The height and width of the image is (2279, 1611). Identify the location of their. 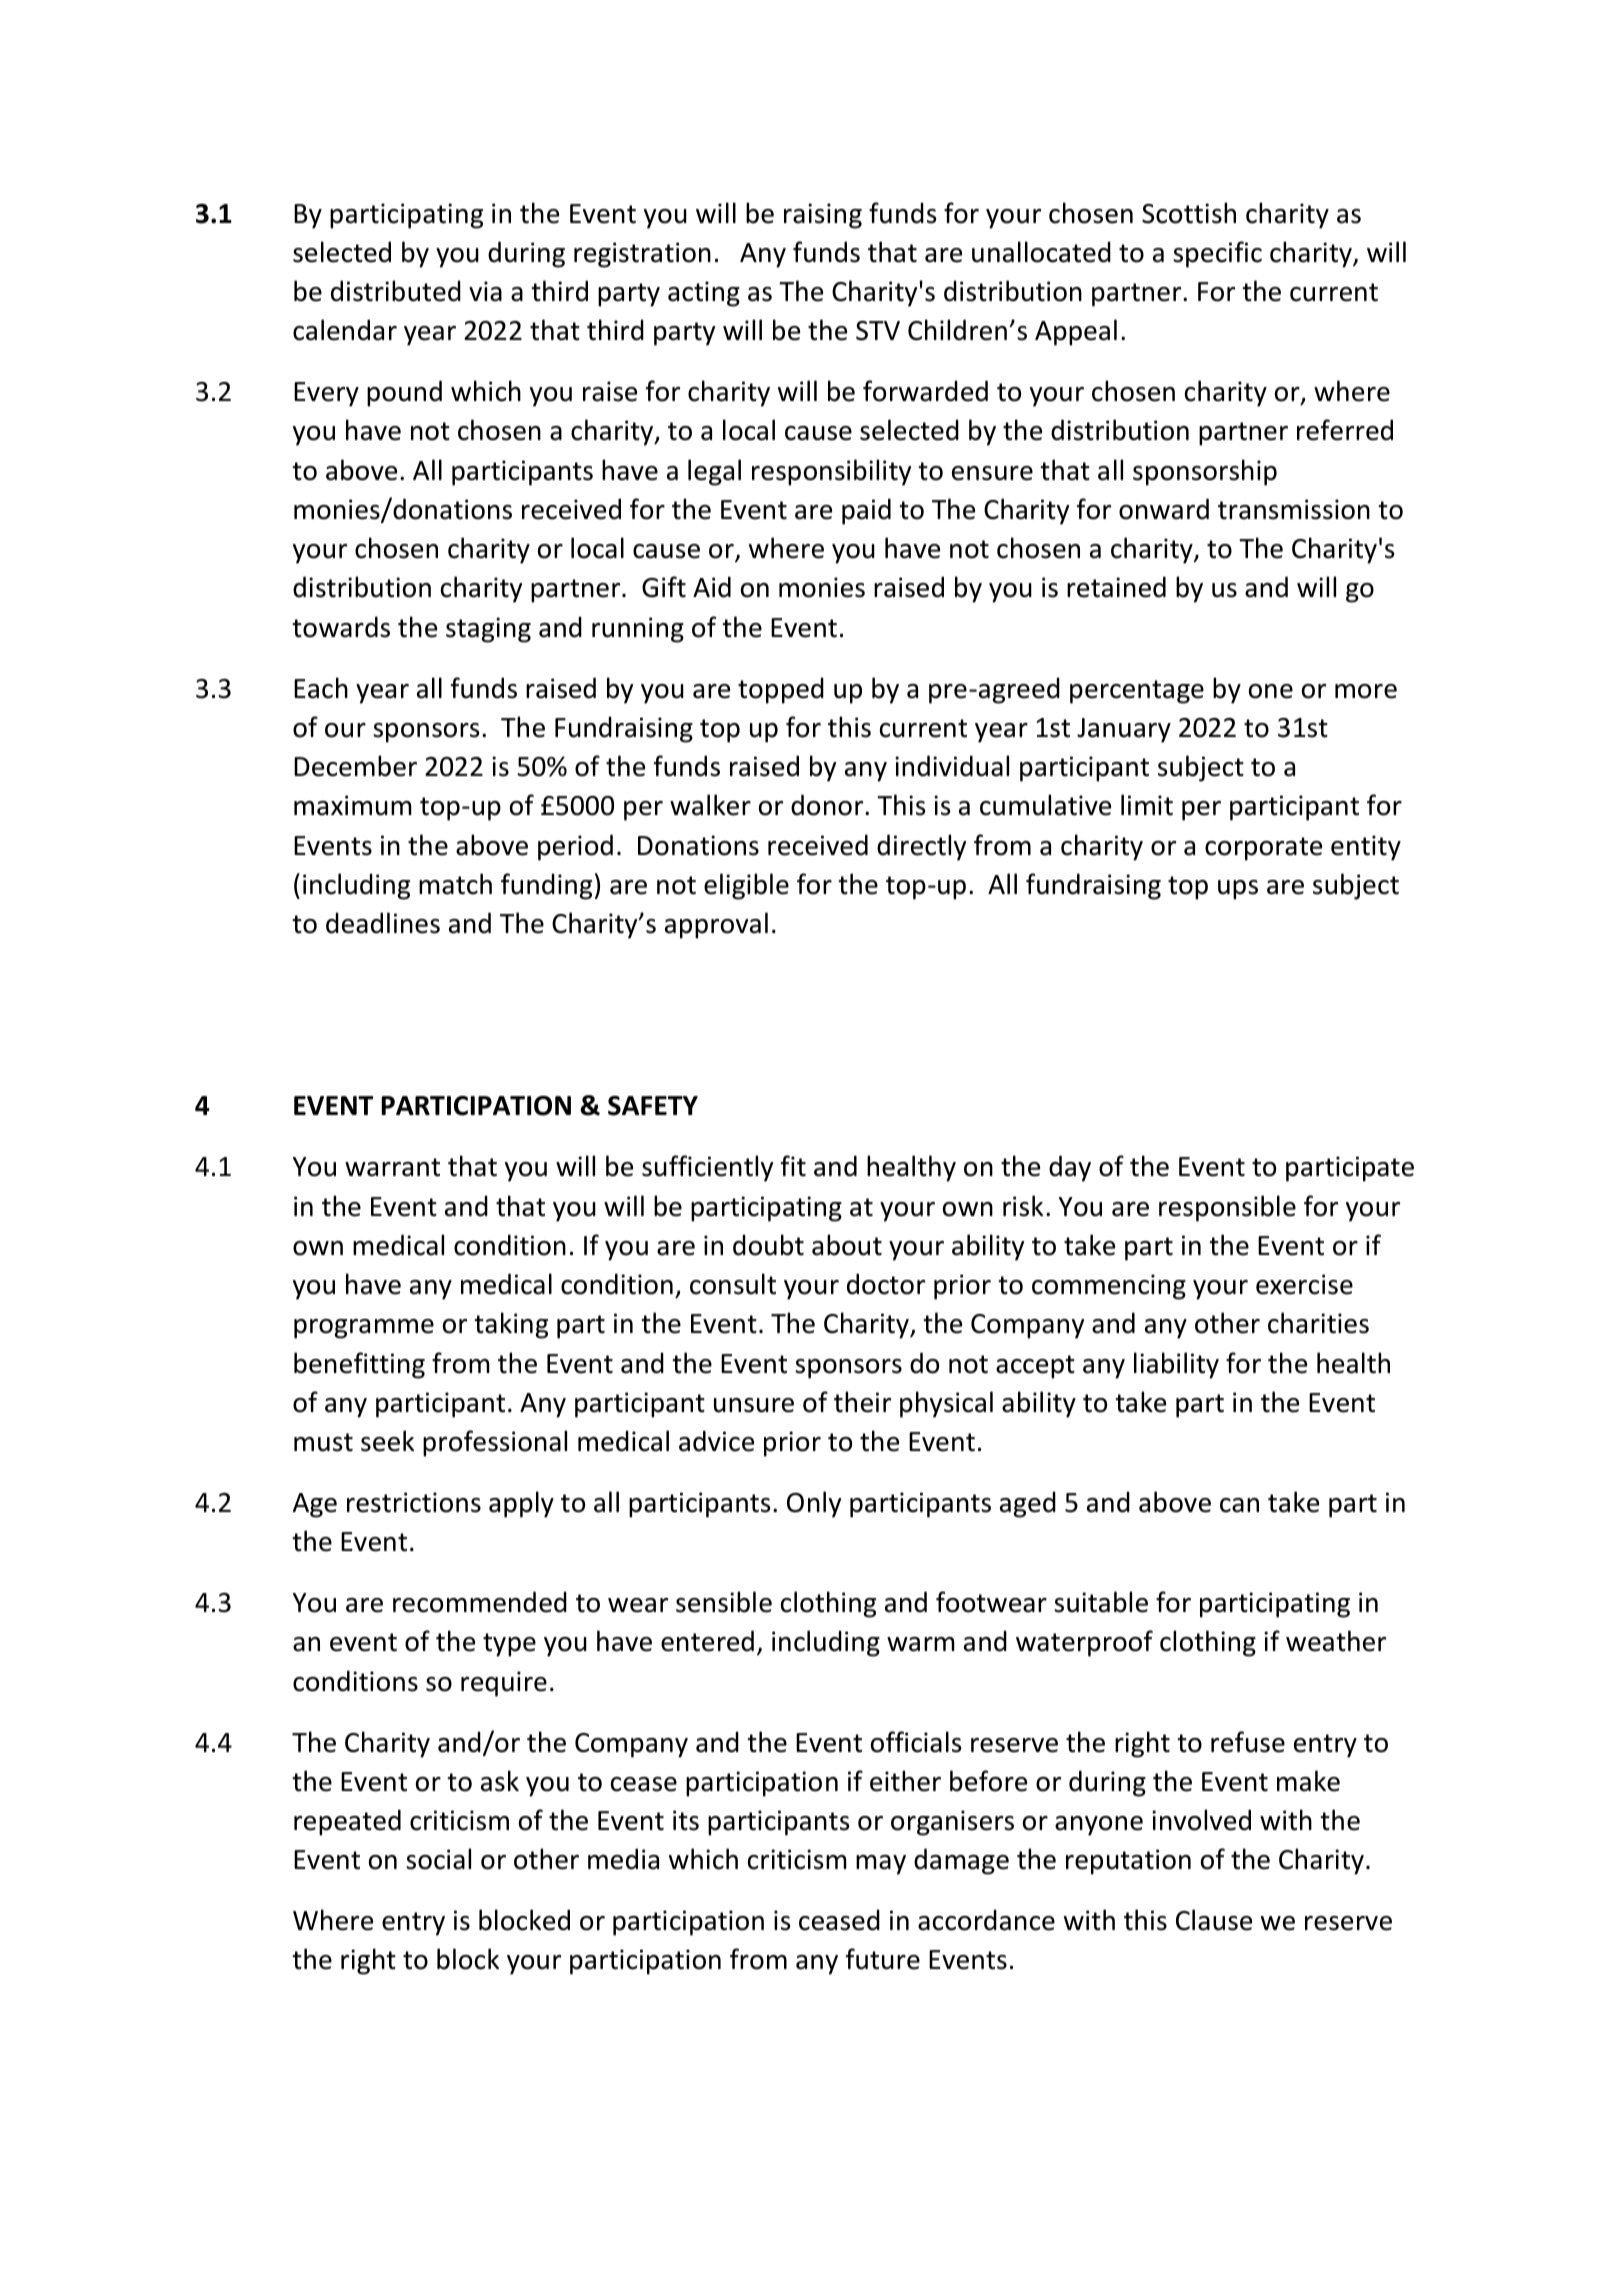
(862, 1402).
